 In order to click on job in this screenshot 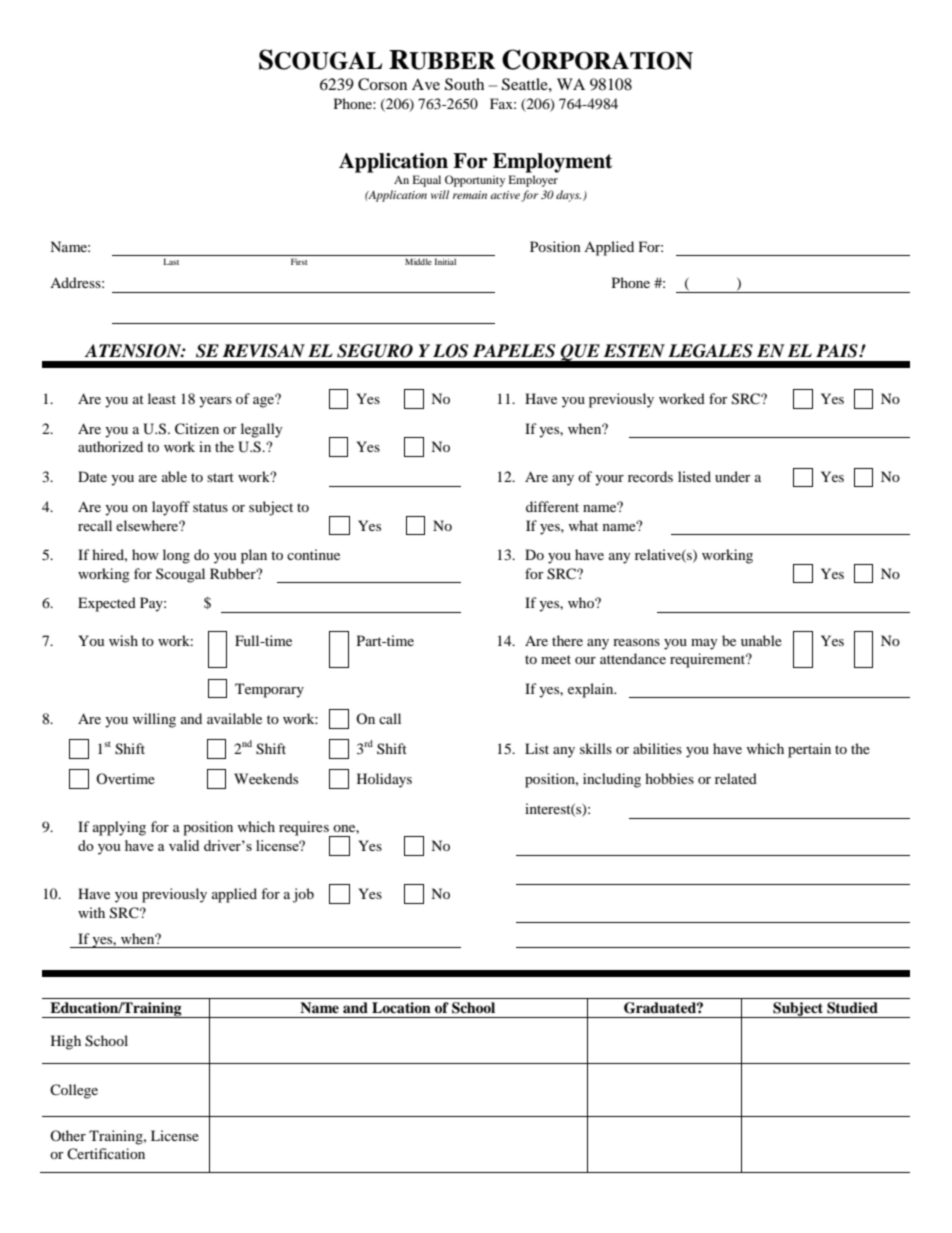, I will do `click(303, 895)`.
